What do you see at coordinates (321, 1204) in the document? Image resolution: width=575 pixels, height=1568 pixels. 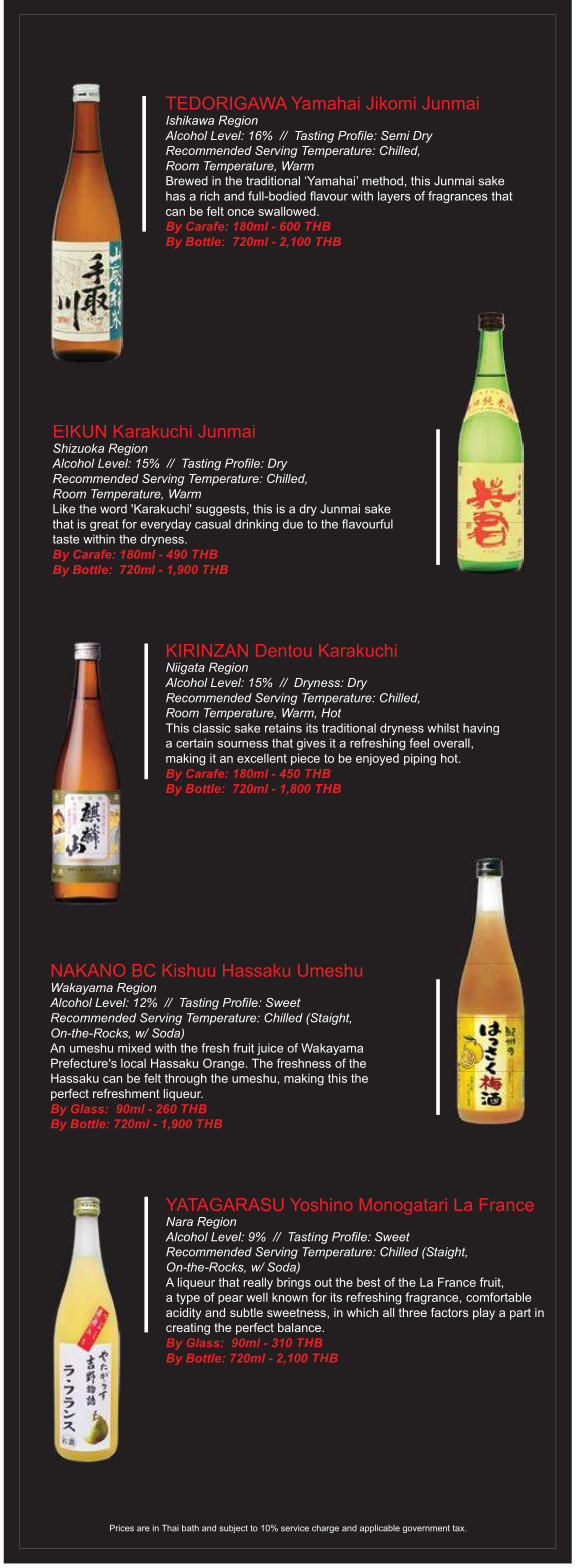 I see `Yoshino` at bounding box center [321, 1204].
